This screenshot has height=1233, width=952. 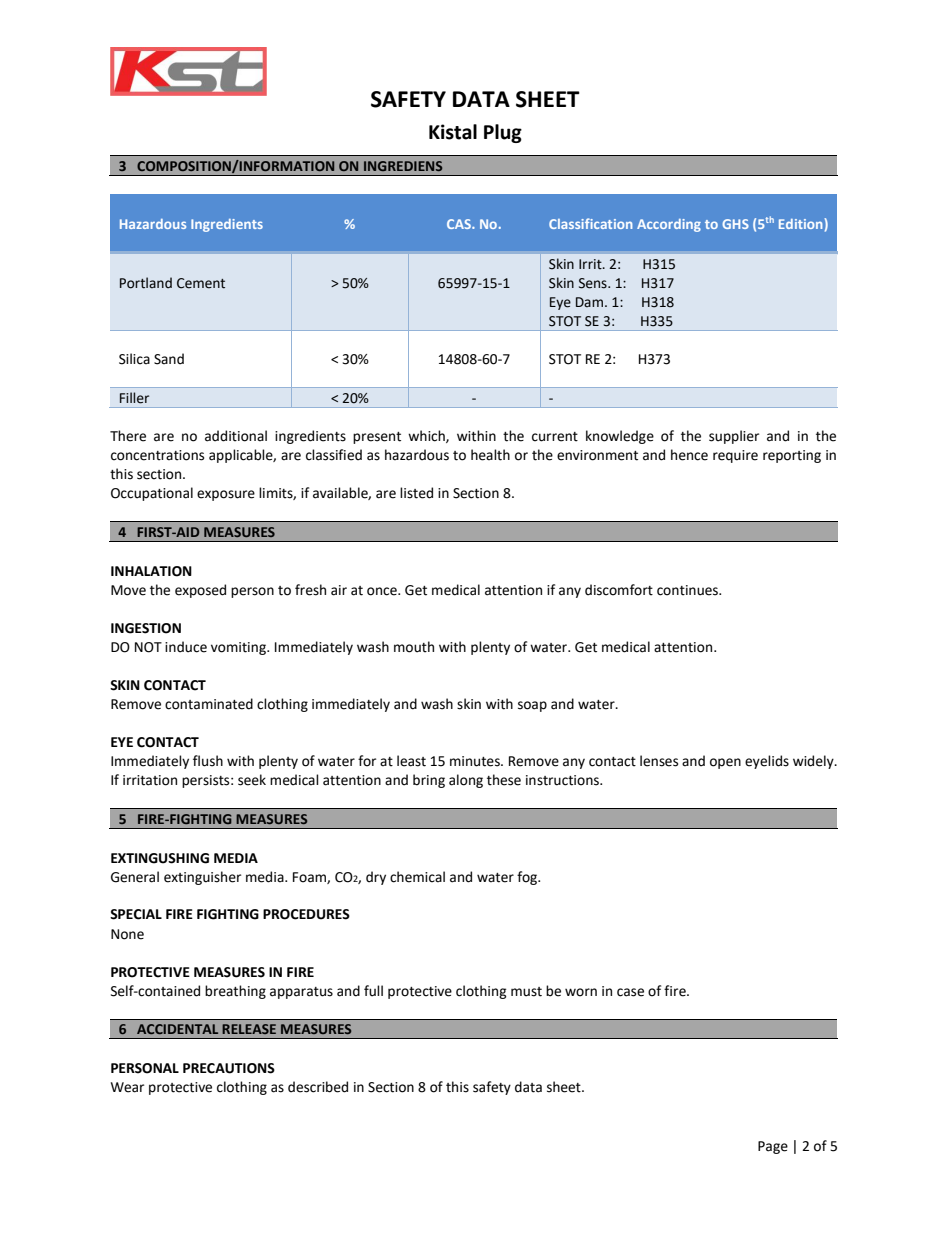 What do you see at coordinates (427, 436) in the screenshot?
I see `which` at bounding box center [427, 436].
